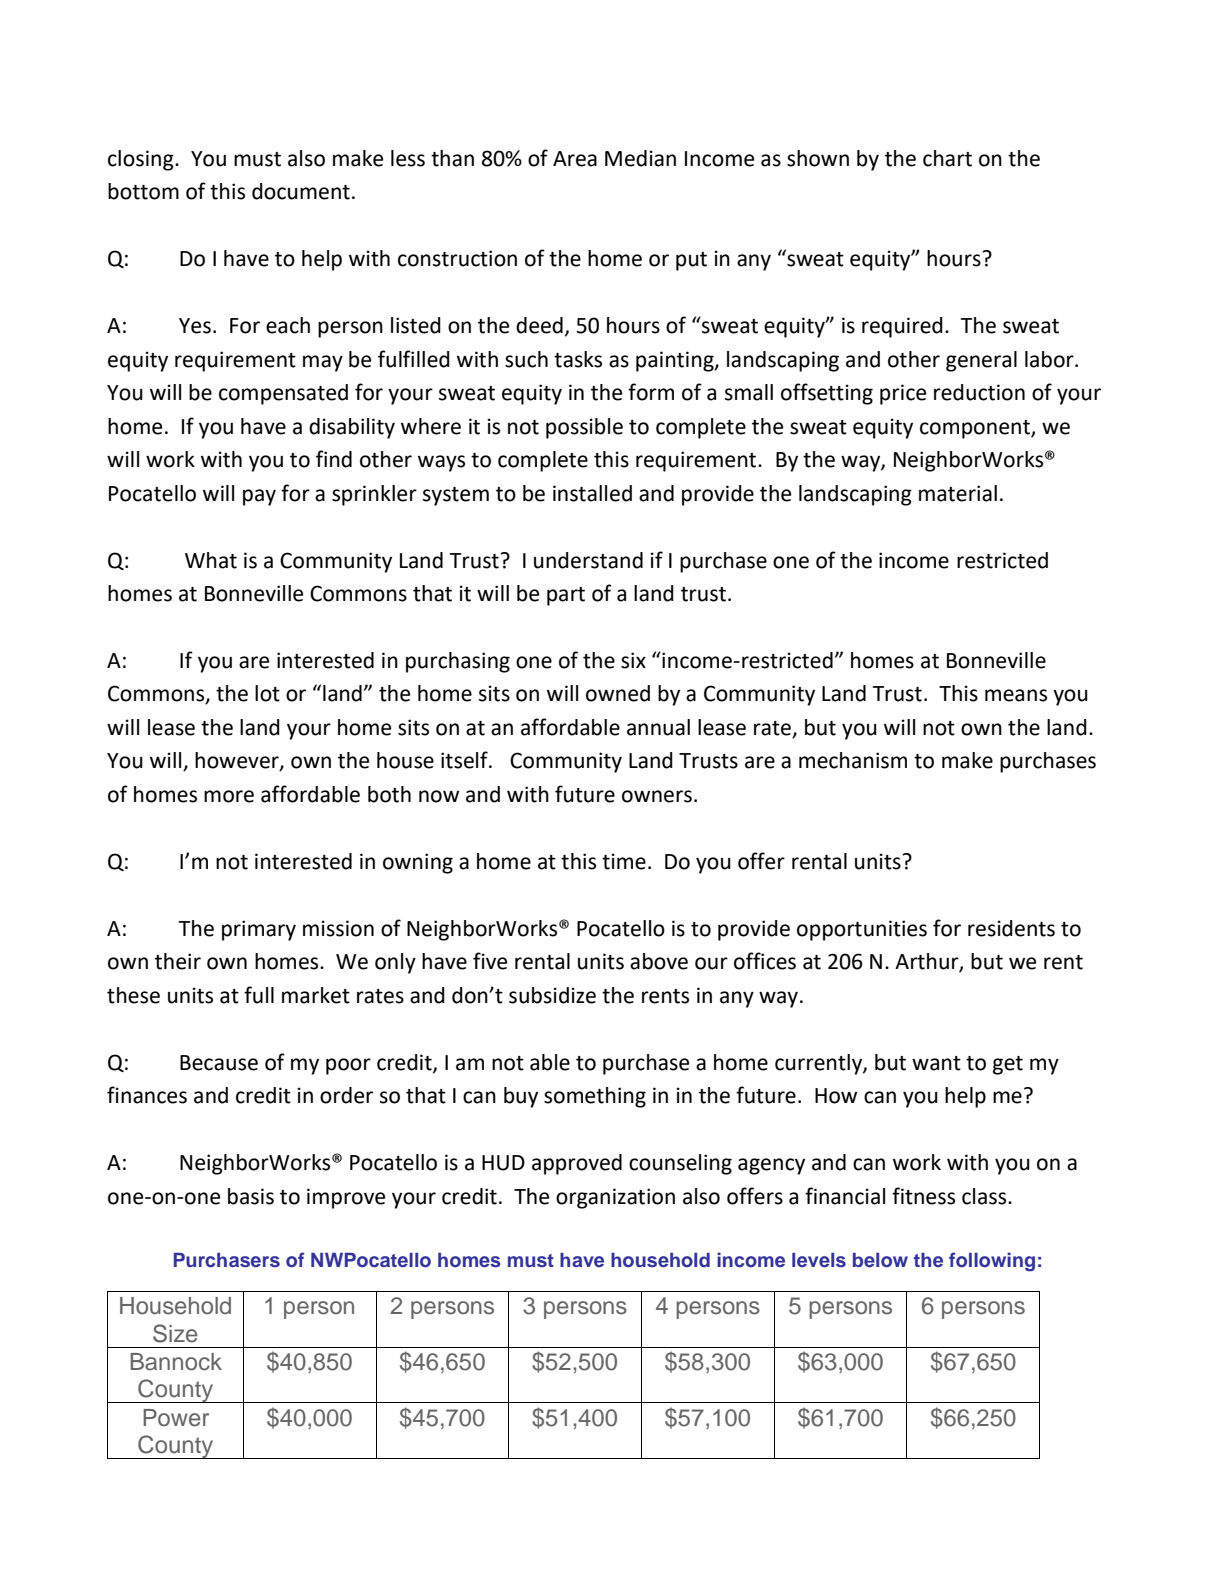 This image has height=1574, width=1216. What do you see at coordinates (947, 158) in the image?
I see `chart` at bounding box center [947, 158].
